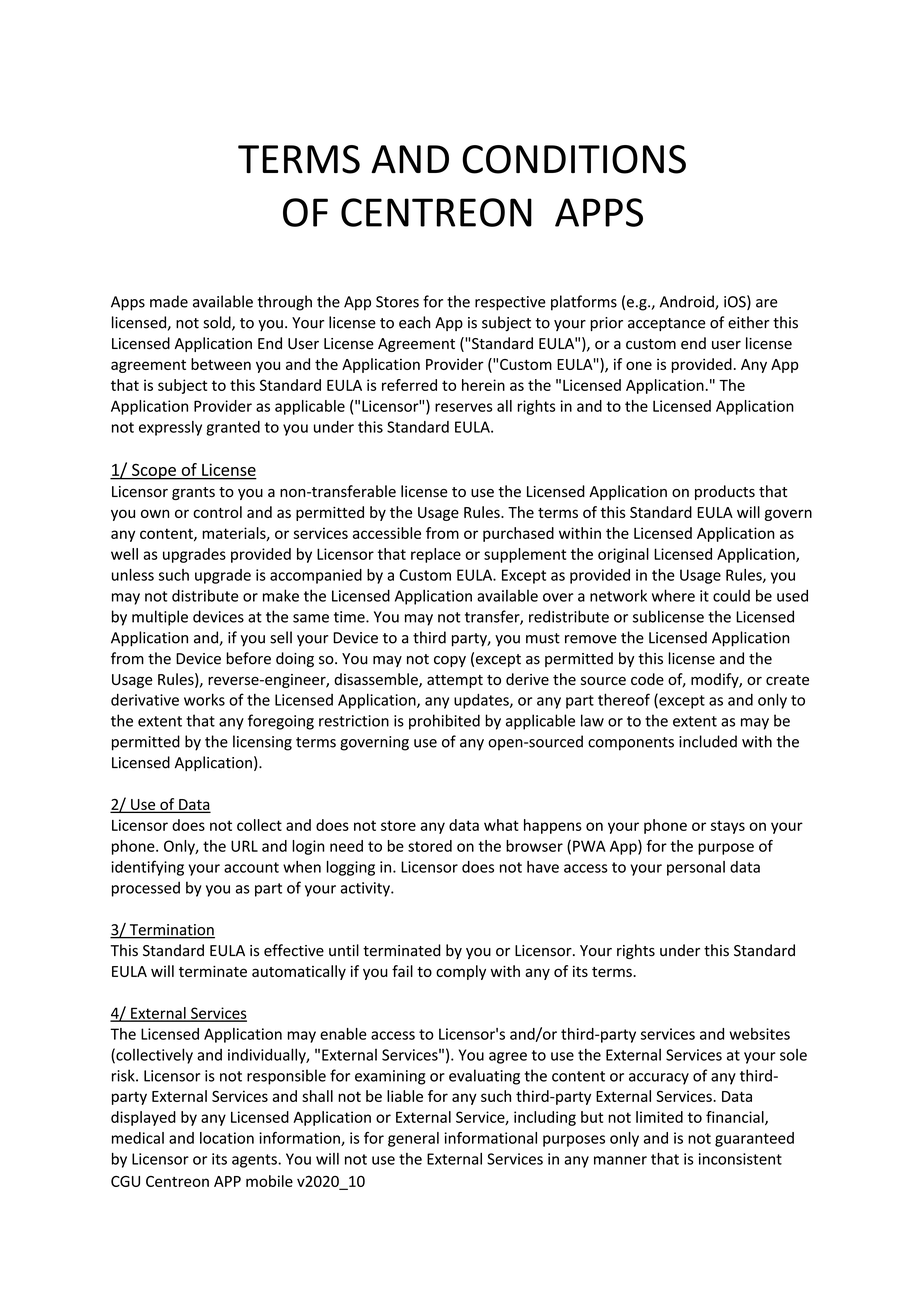  Describe the element at coordinates (169, 301) in the document. I see `made` at that location.
